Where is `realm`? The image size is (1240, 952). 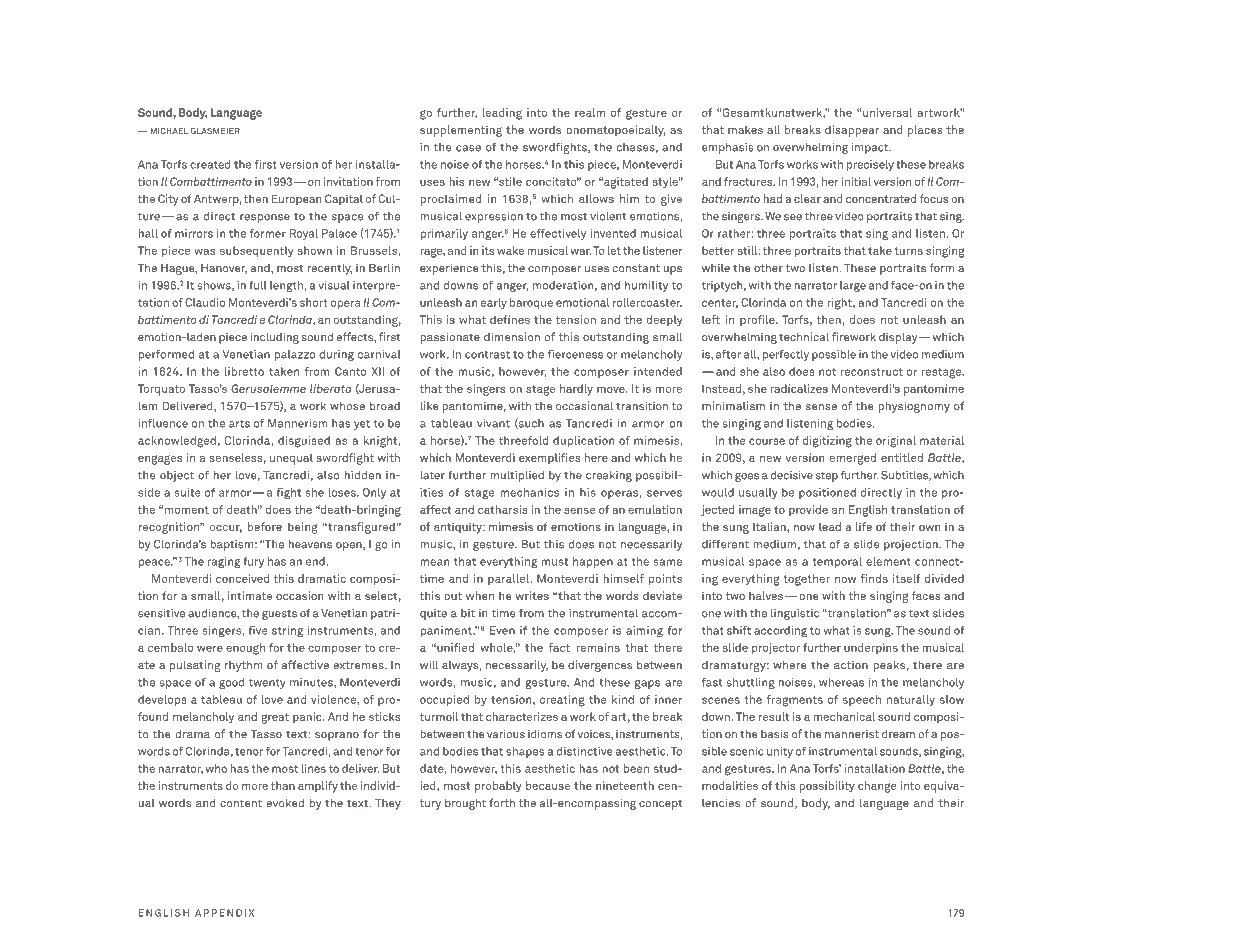
realm is located at coordinates (590, 112).
